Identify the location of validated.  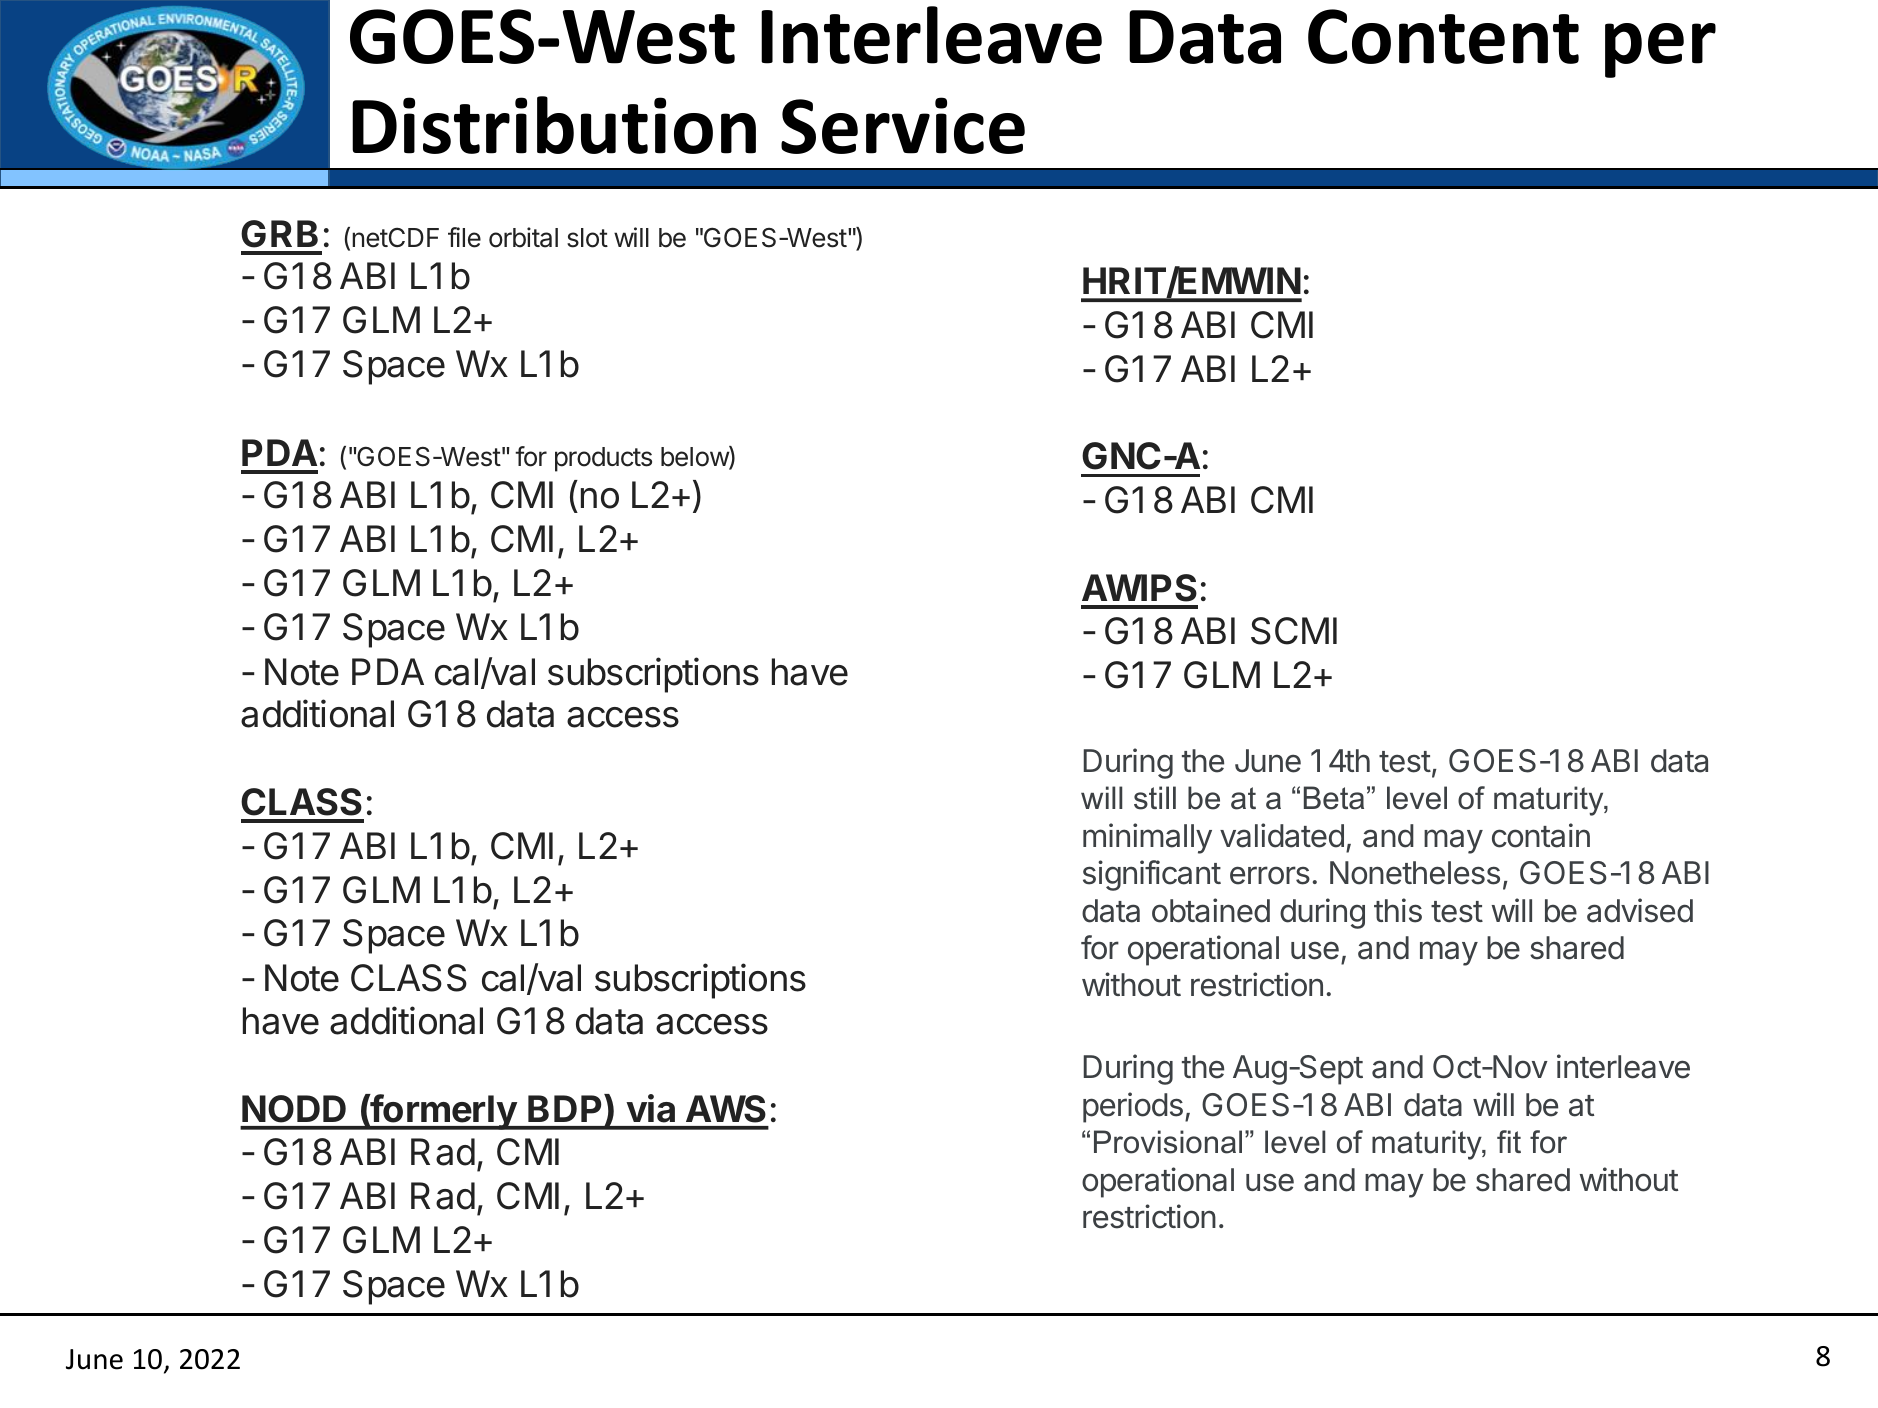
(1282, 835).
